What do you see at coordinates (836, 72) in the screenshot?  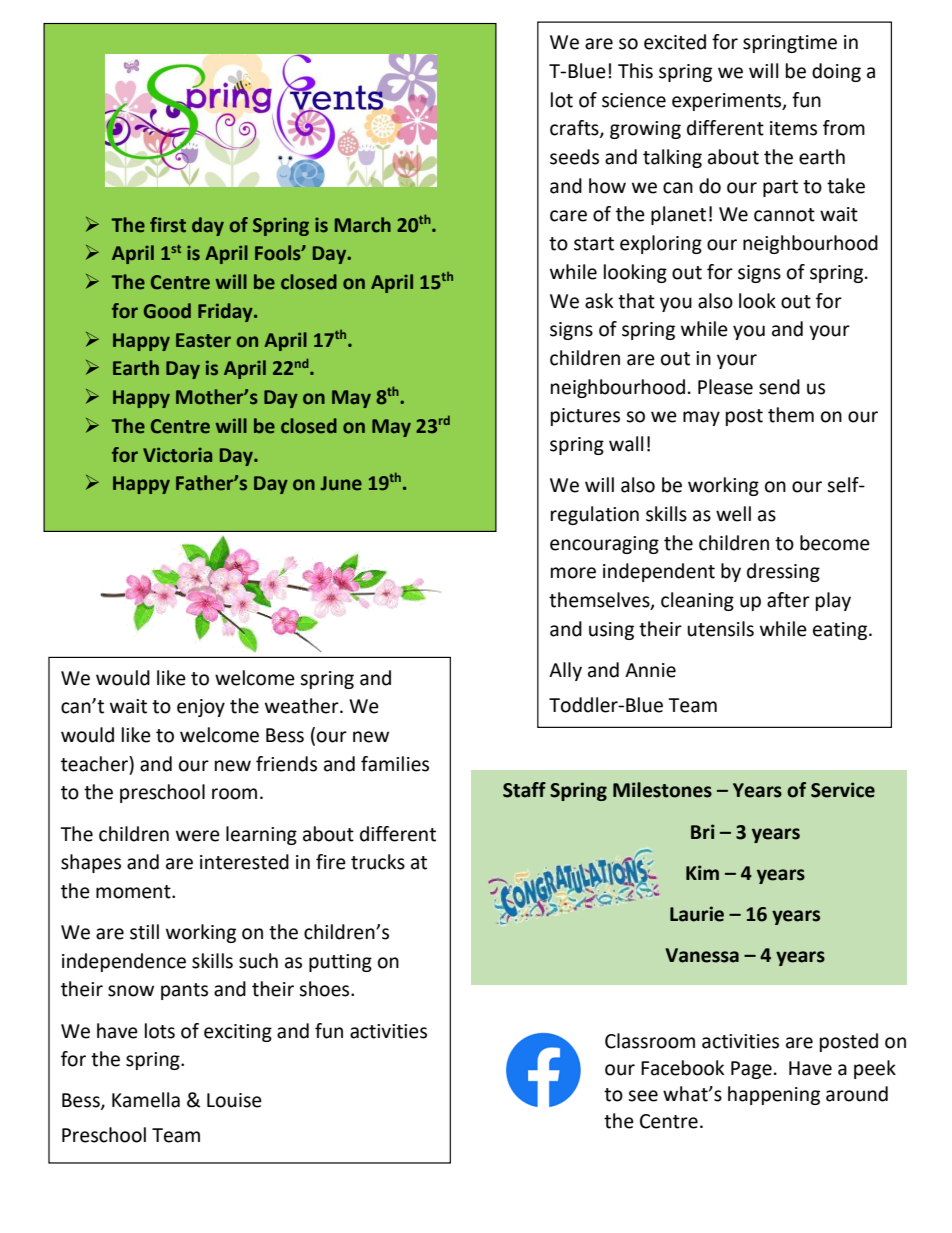 I see `doing` at bounding box center [836, 72].
